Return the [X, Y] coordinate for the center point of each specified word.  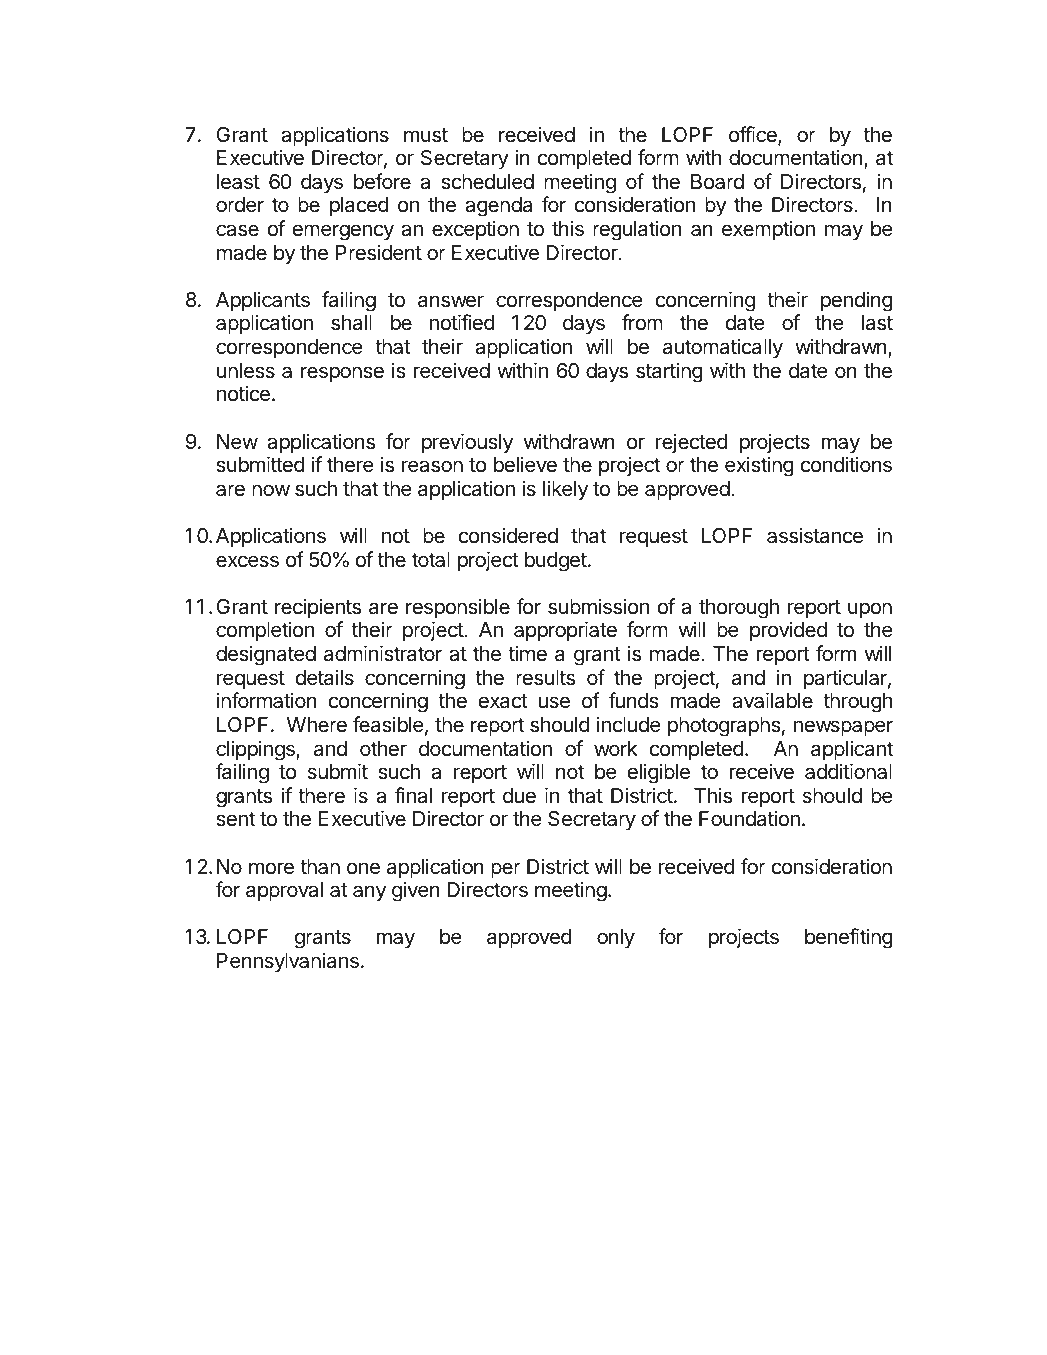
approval [284, 891]
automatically [723, 348]
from [642, 322]
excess [247, 561]
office [754, 135]
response [342, 374]
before [382, 181]
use [554, 702]
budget [556, 562]
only [616, 939]
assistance [815, 535]
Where [317, 725]
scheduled [487, 182]
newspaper [843, 728]
